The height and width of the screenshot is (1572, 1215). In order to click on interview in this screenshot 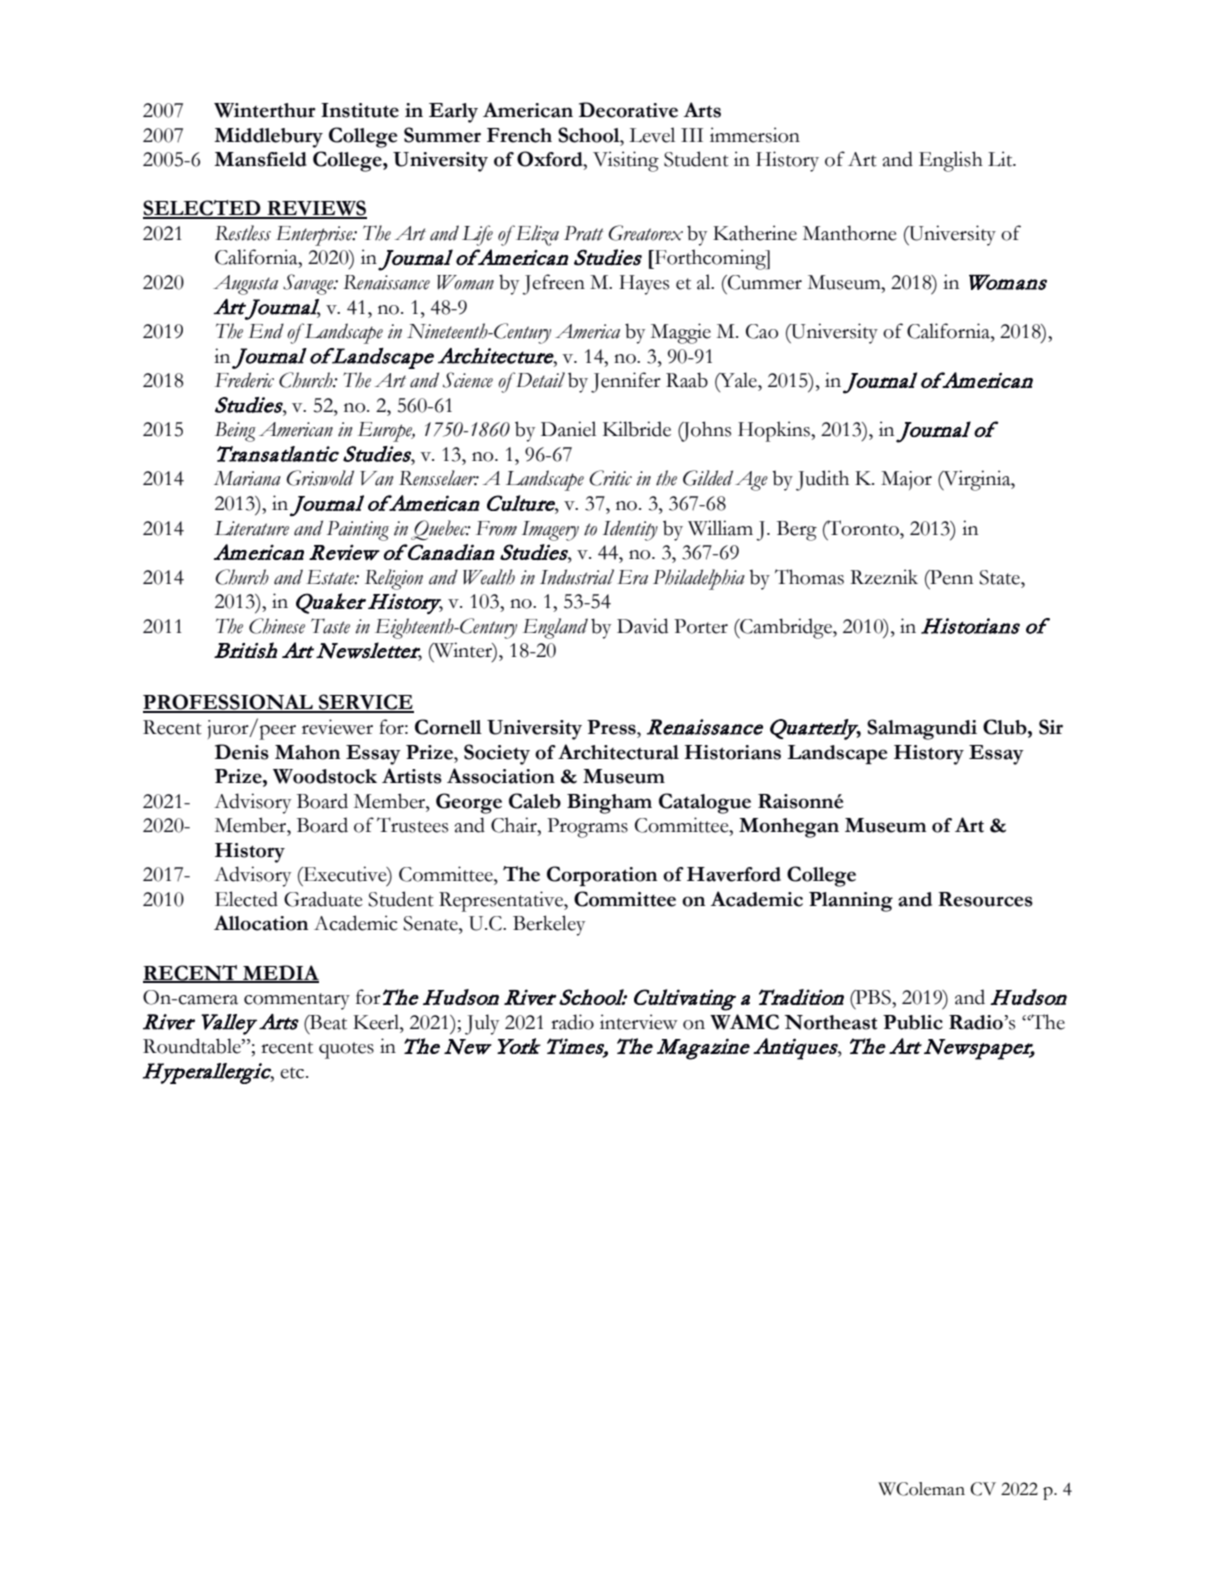, I will do `click(639, 1022)`.
